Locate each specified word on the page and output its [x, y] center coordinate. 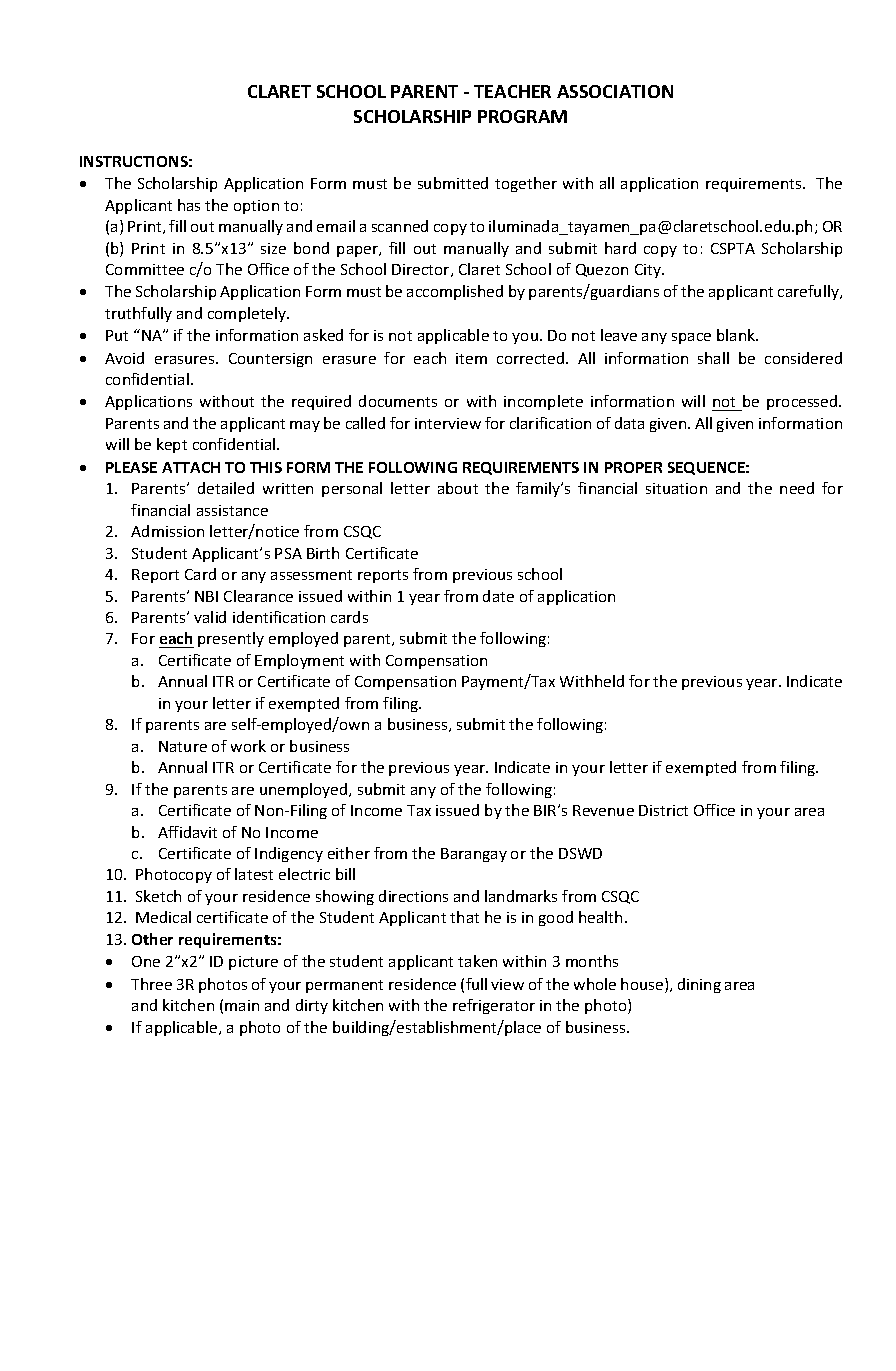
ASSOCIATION [615, 91]
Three [151, 984]
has [189, 205]
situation [676, 488]
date [498, 596]
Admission [167, 531]
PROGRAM [522, 116]
